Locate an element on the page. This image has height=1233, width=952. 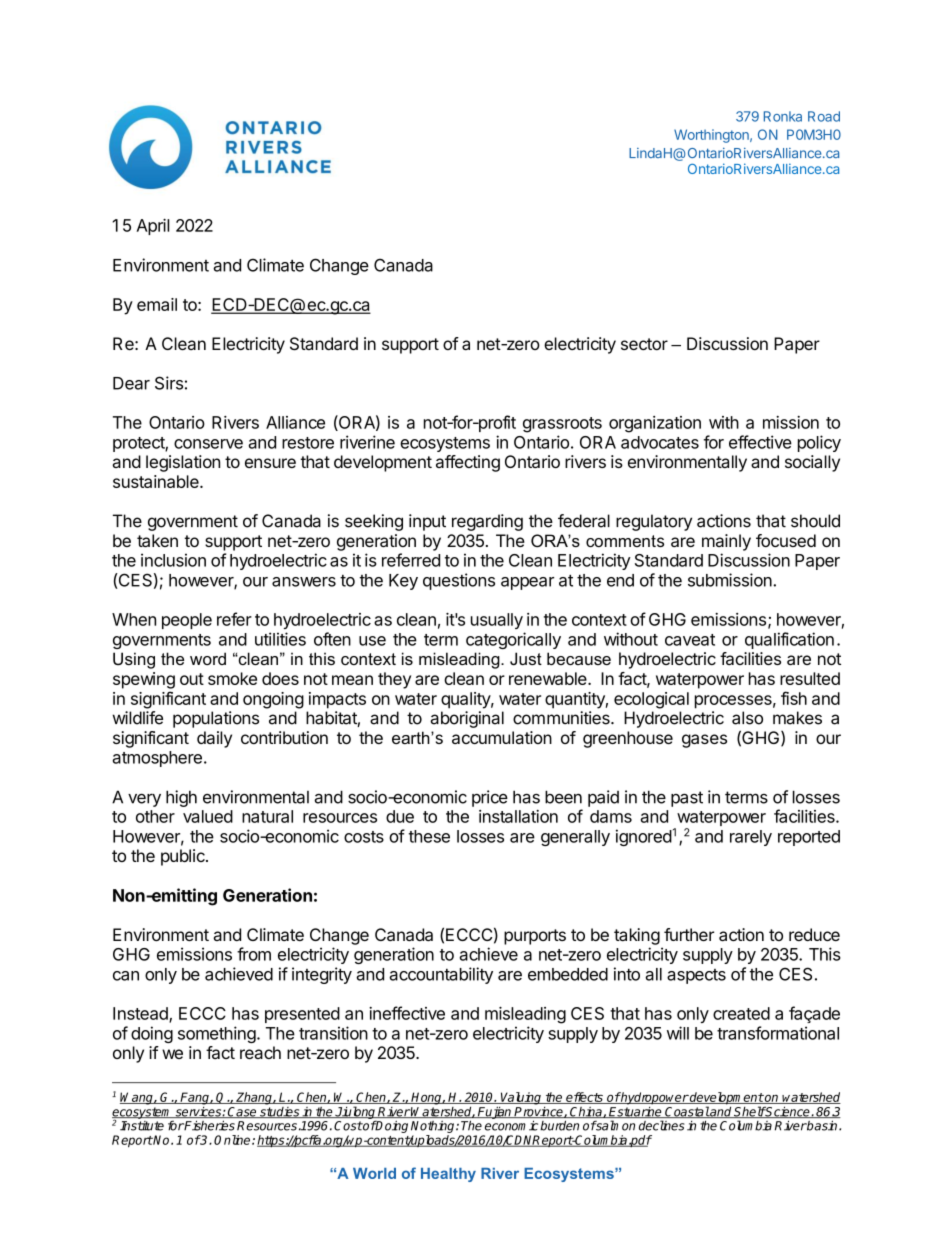
valued is located at coordinates (208, 816).
